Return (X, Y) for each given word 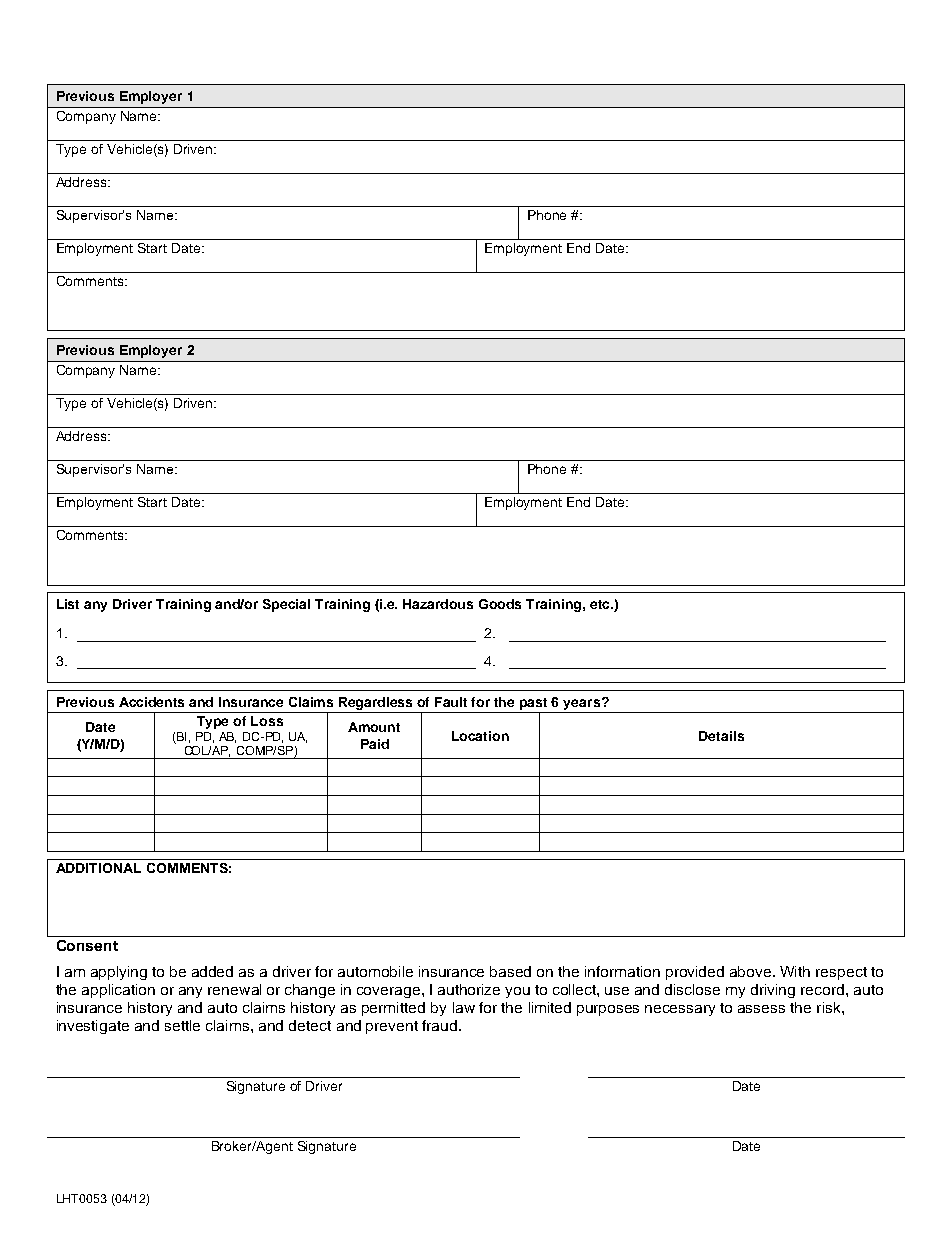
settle (182, 1025)
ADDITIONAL (98, 868)
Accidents (151, 702)
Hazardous (438, 604)
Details (721, 736)
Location (480, 736)
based (510, 971)
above (752, 971)
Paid (375, 744)
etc (601, 604)
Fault (451, 702)
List (68, 604)
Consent (87, 945)
